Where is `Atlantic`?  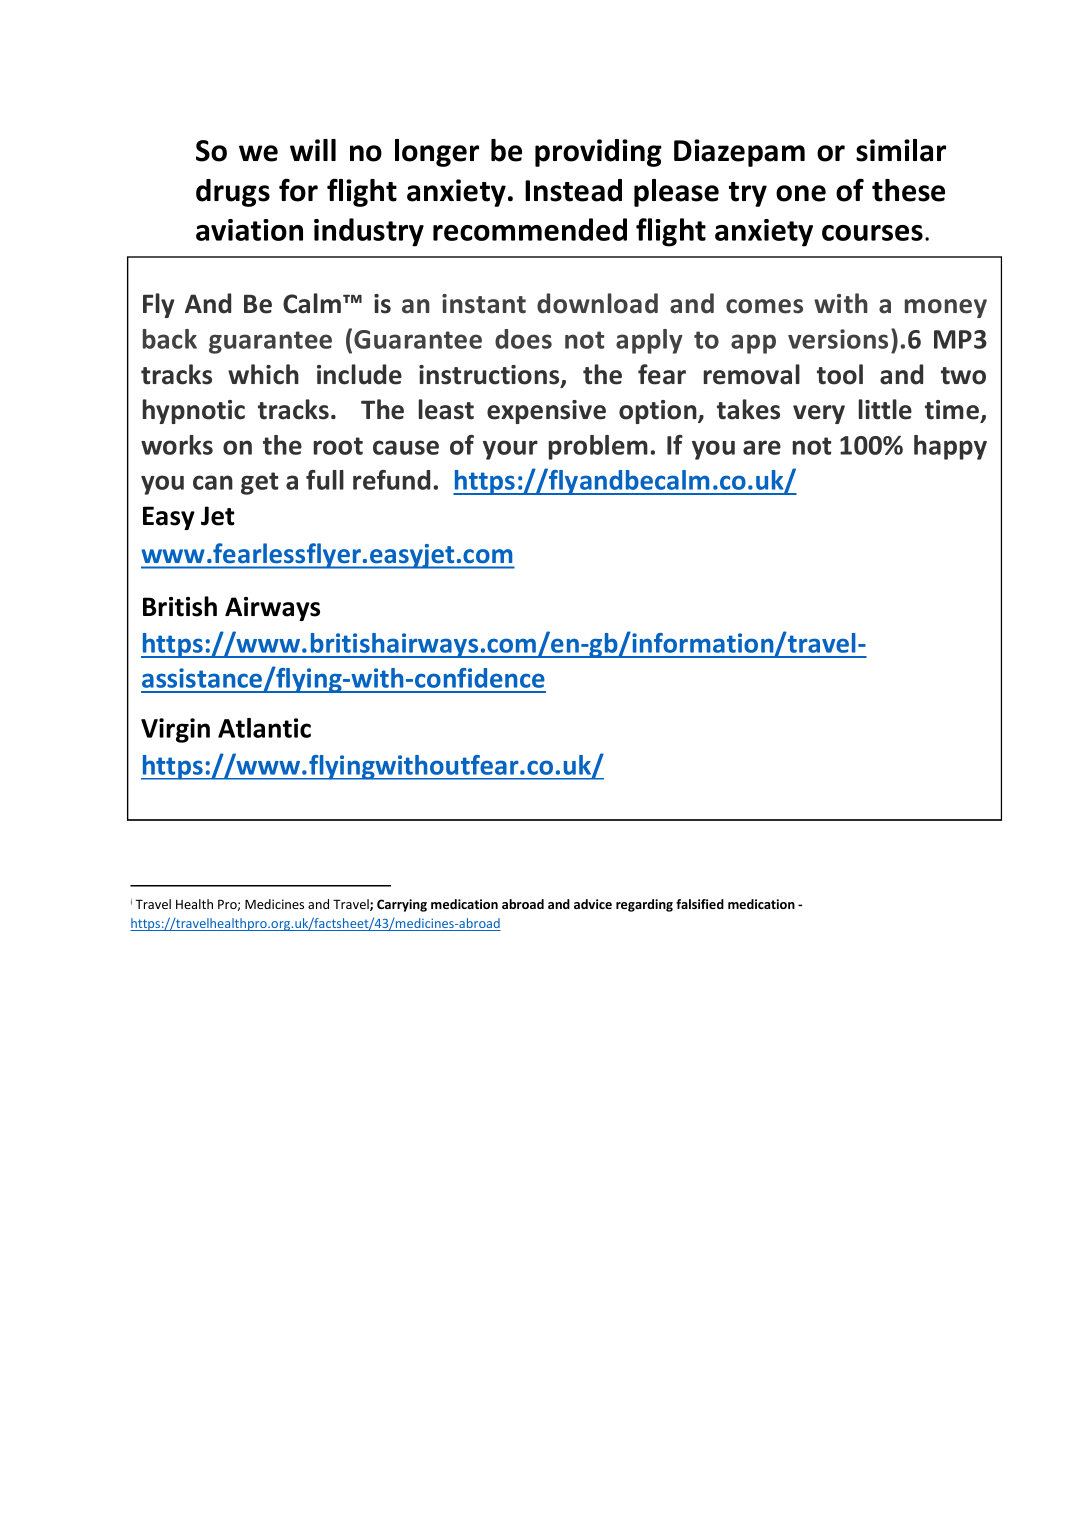
Atlantic is located at coordinates (264, 728).
